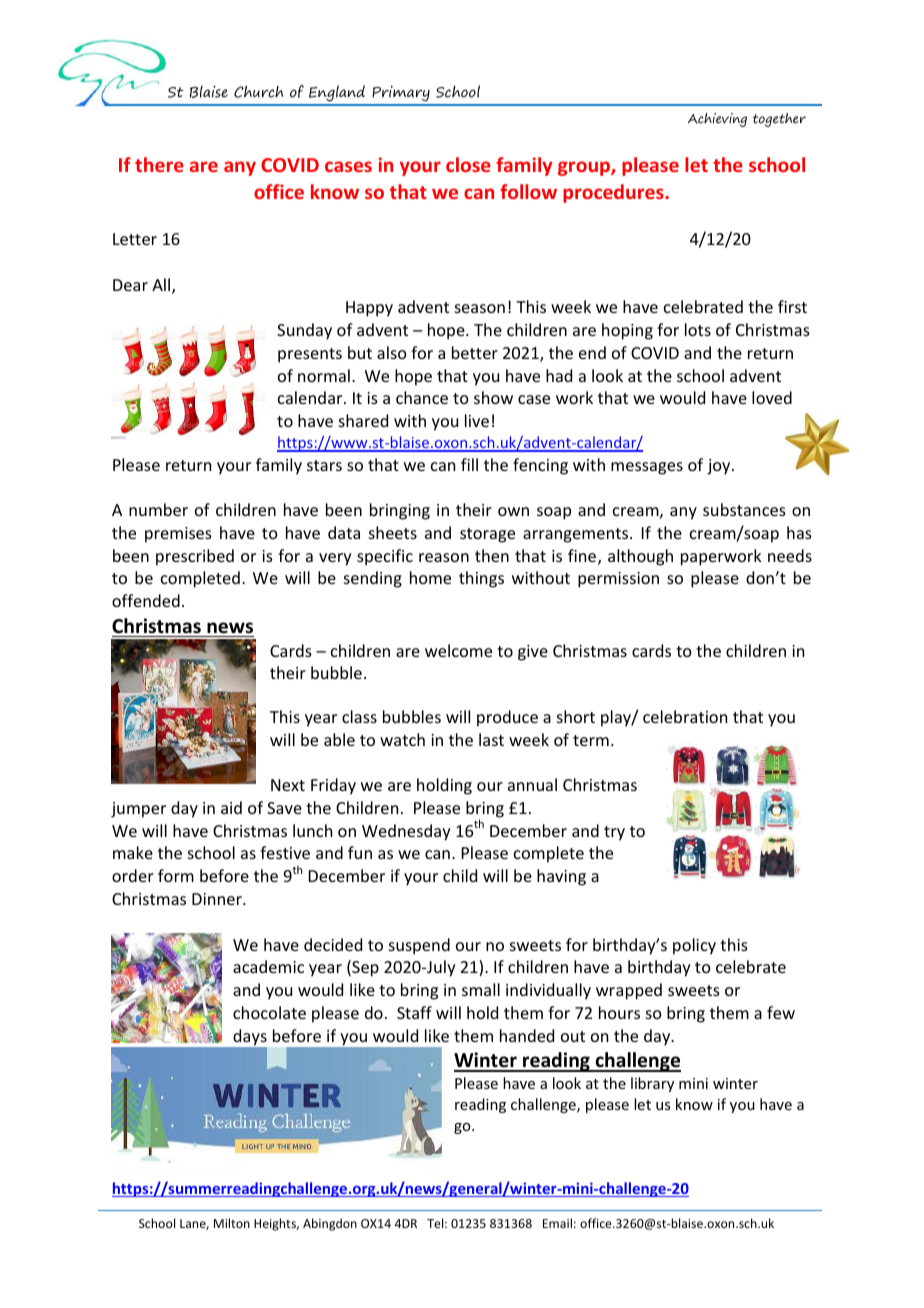  I want to click on substances, so click(744, 509).
